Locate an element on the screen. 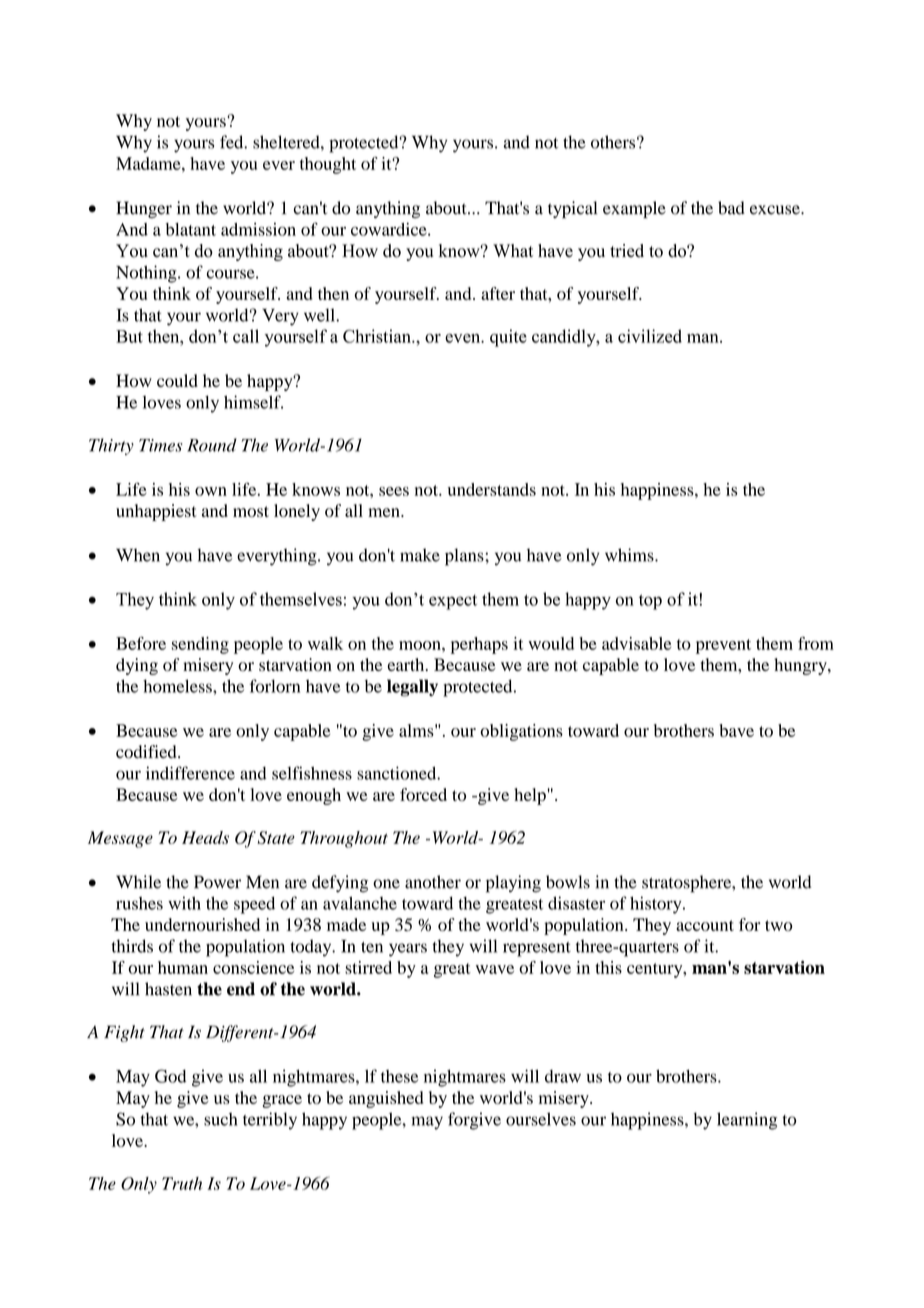 The width and height of the screenshot is (924, 1308). bad is located at coordinates (731, 208).
